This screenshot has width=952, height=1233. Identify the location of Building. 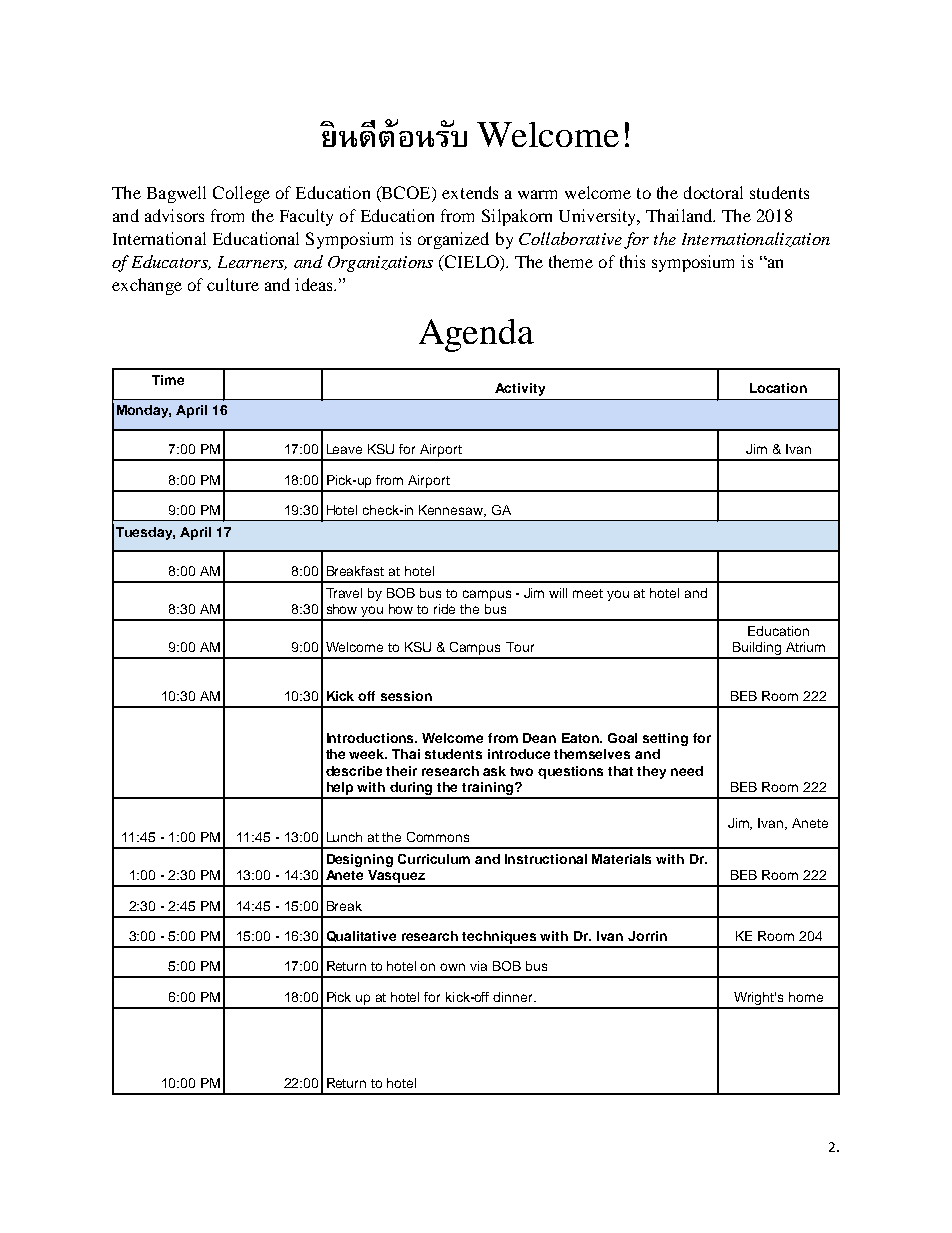
(756, 650).
